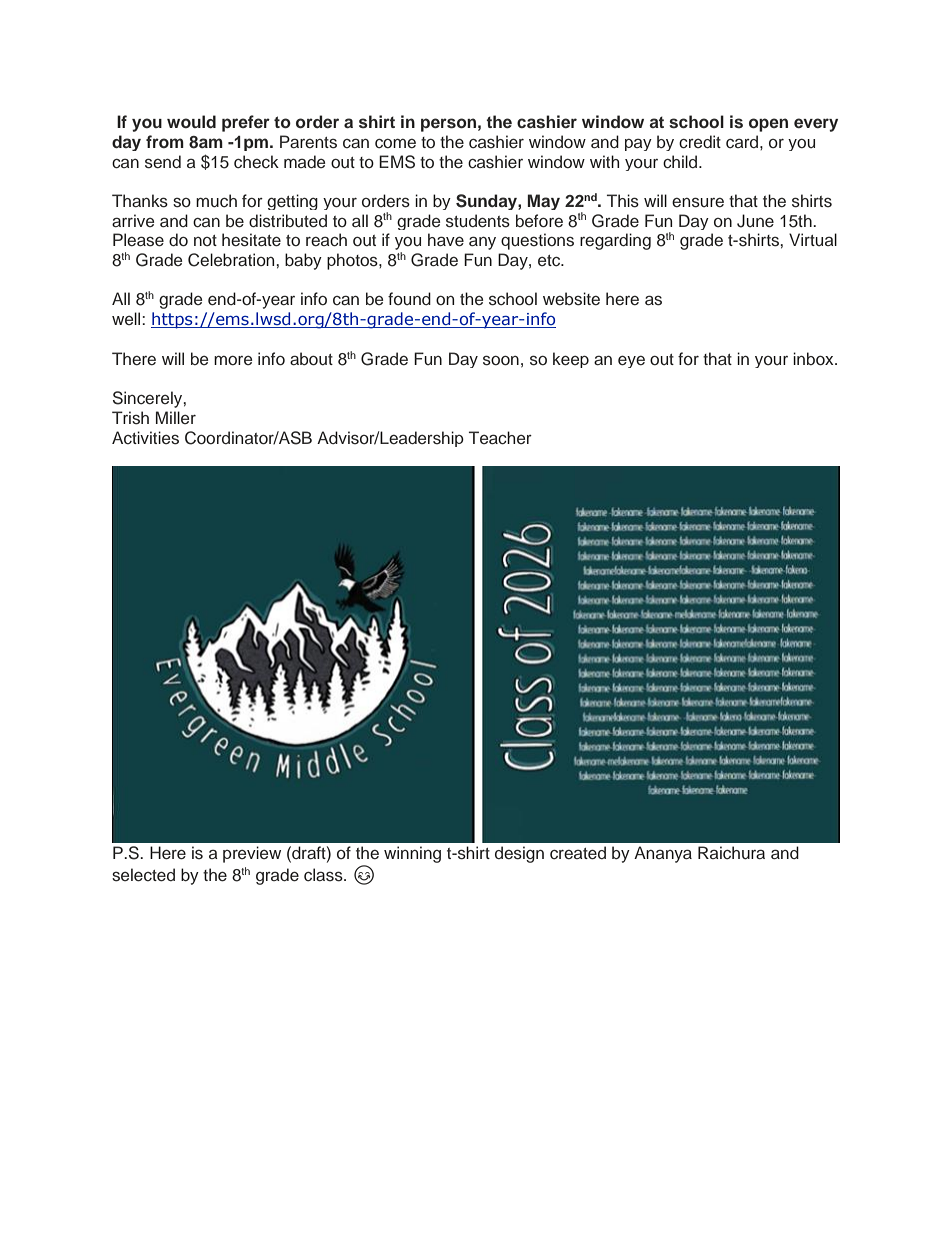 This screenshot has height=1233, width=952. Describe the element at coordinates (743, 142) in the screenshot. I see `card` at that location.
